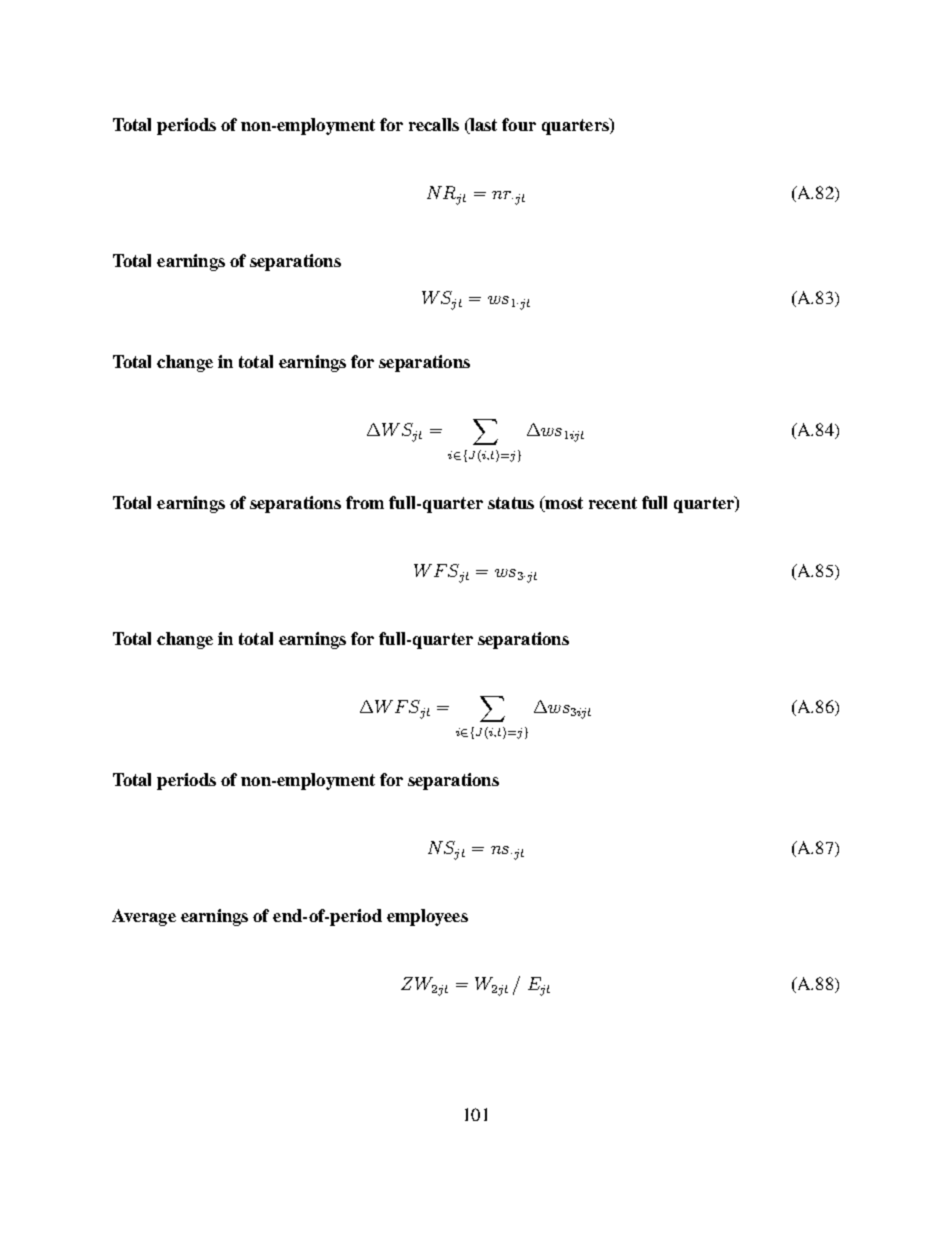 This screenshot has width=952, height=1233. I want to click on most, so click(563, 504).
